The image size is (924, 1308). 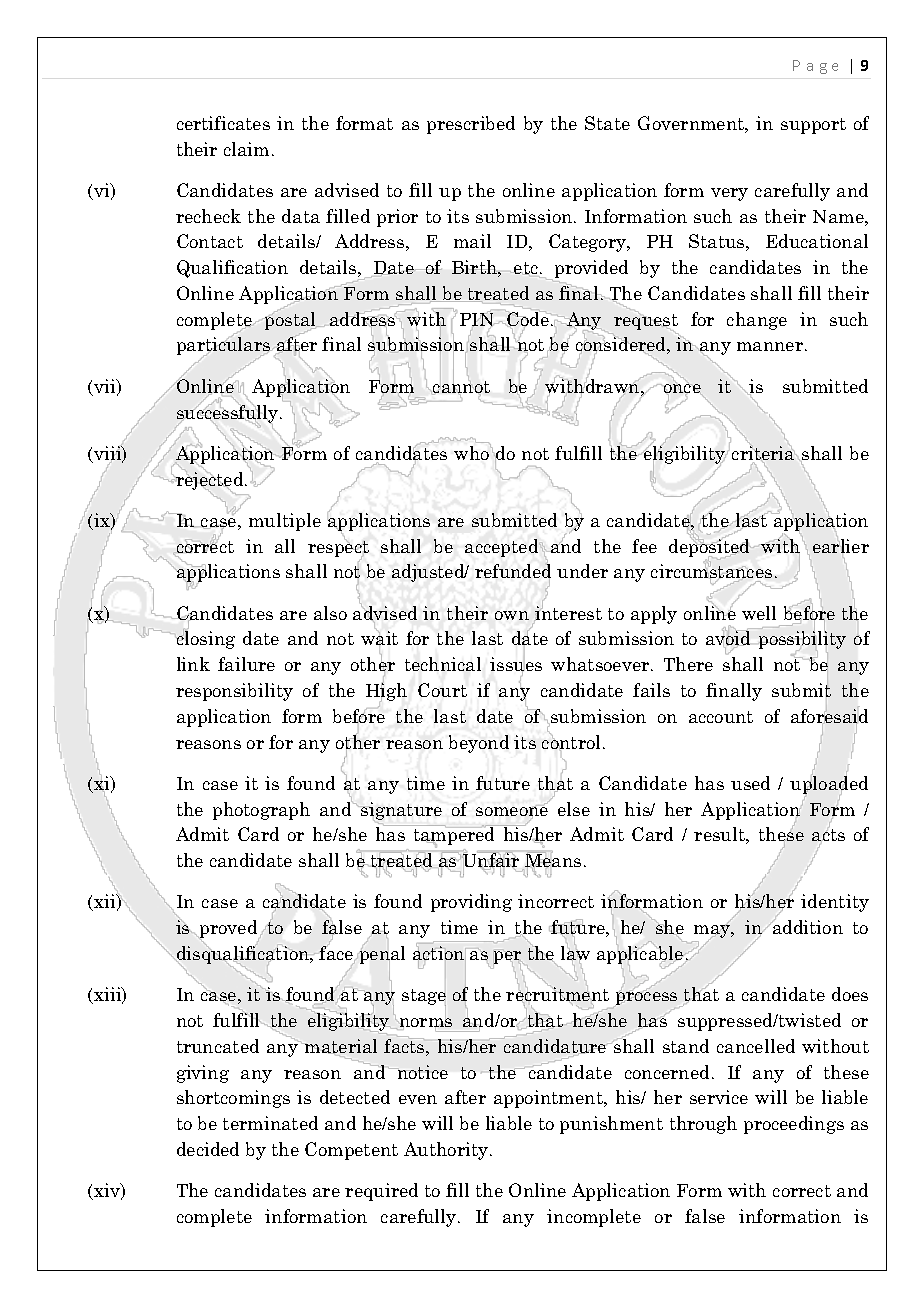 What do you see at coordinates (270, 1123) in the screenshot?
I see `terminated` at bounding box center [270, 1123].
